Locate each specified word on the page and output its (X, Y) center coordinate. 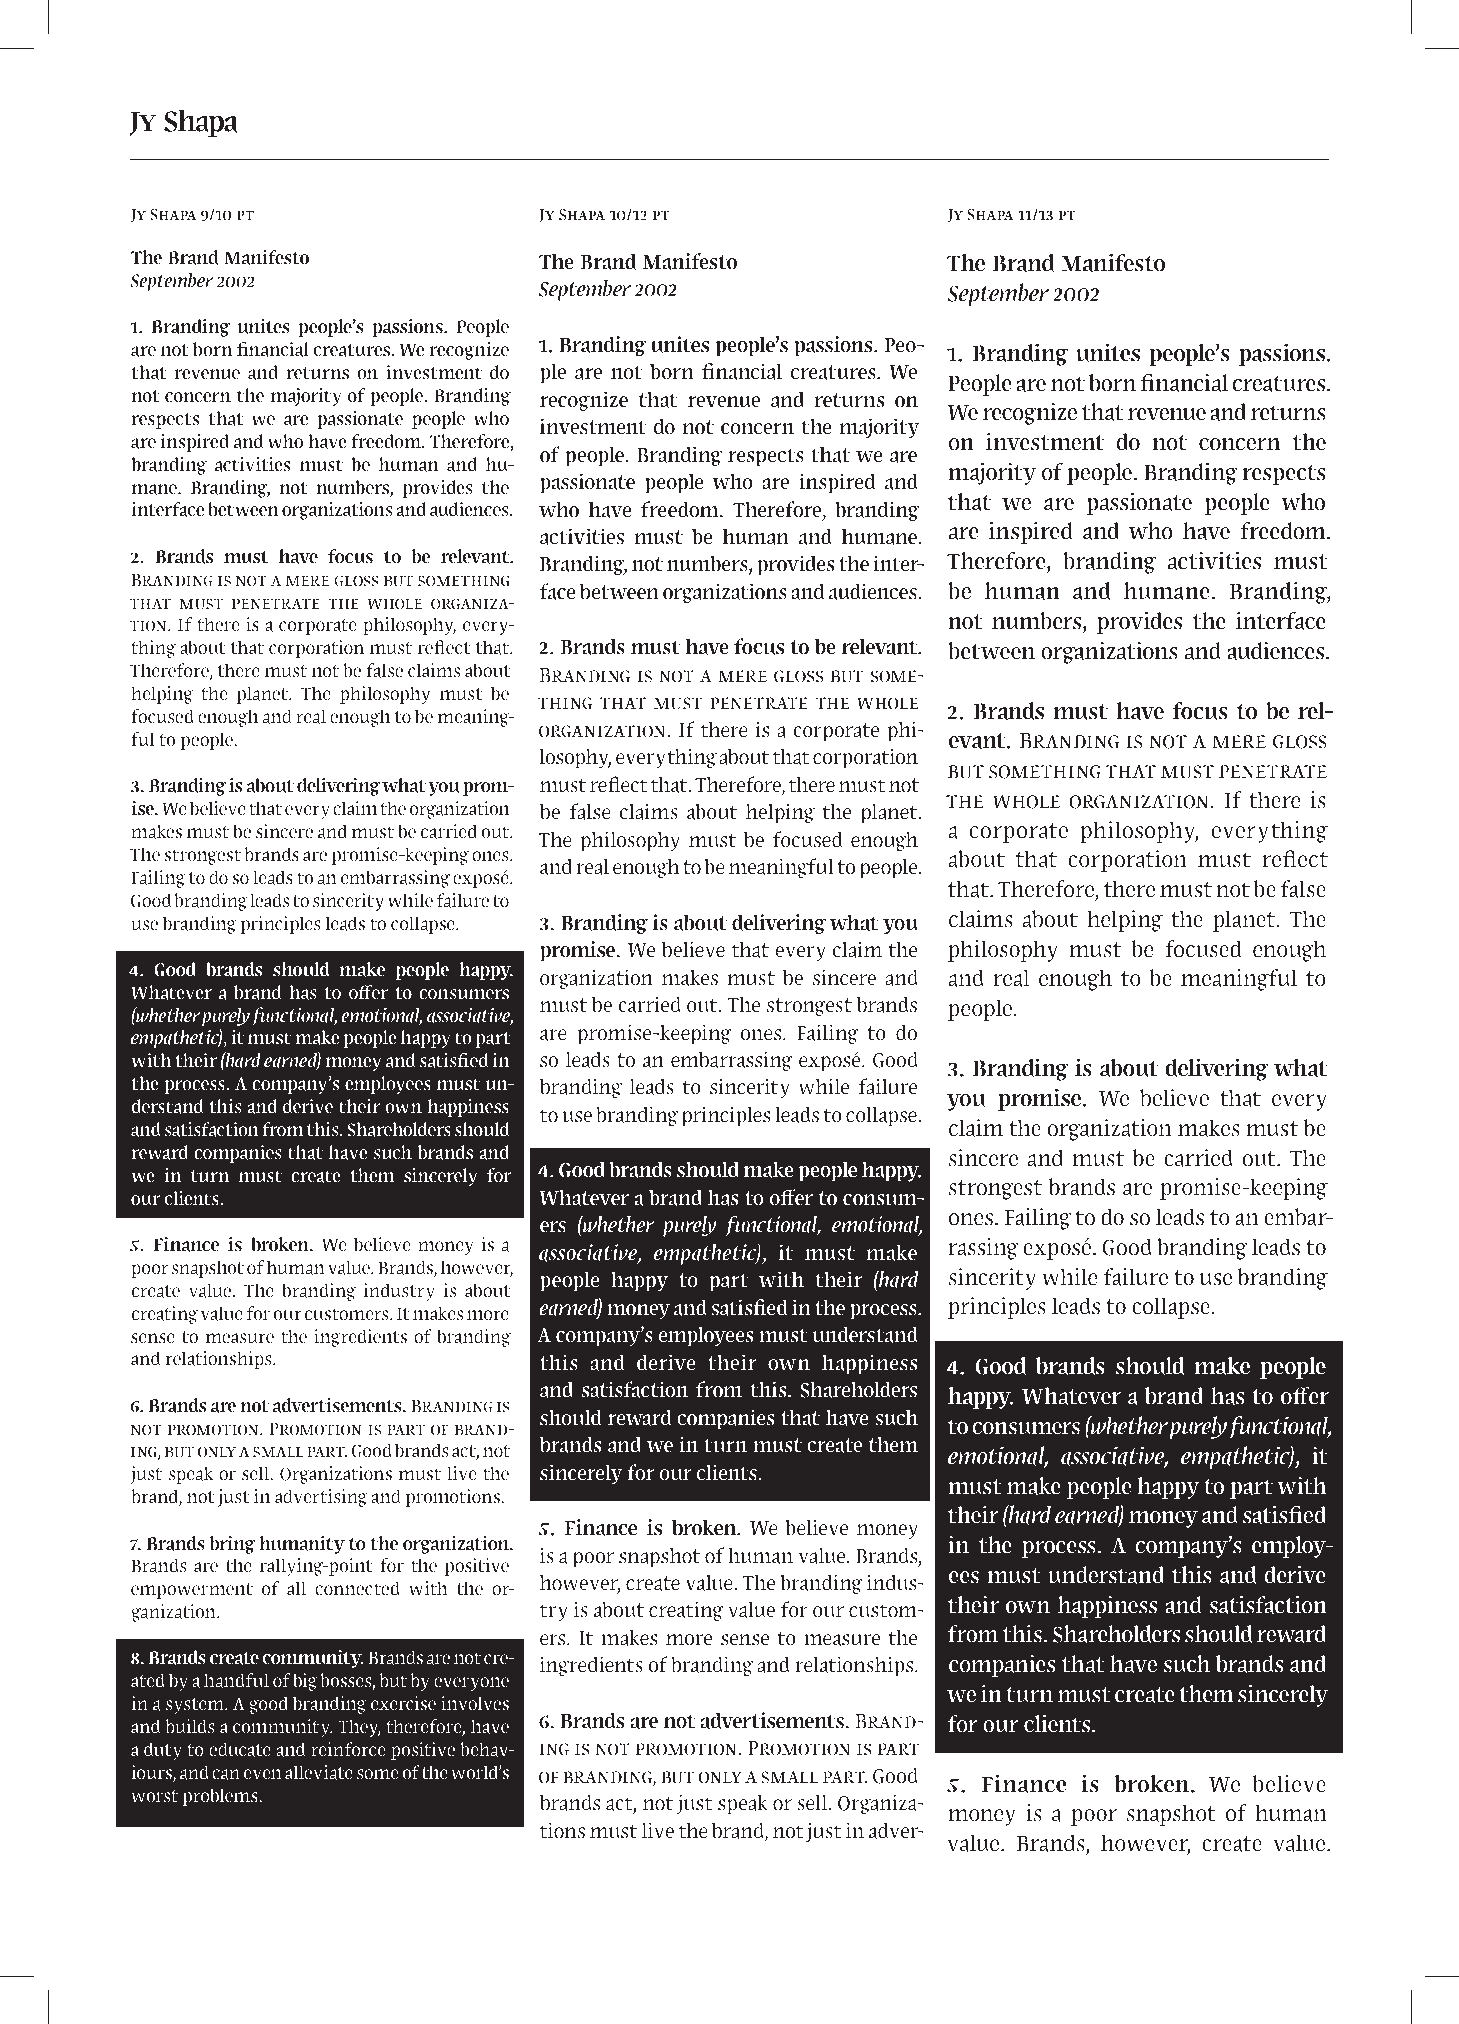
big (305, 1682)
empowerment (192, 1591)
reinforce (348, 1749)
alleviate (319, 1772)
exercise (403, 1703)
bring (232, 1545)
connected (357, 1588)
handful (236, 1680)
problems (221, 1797)
